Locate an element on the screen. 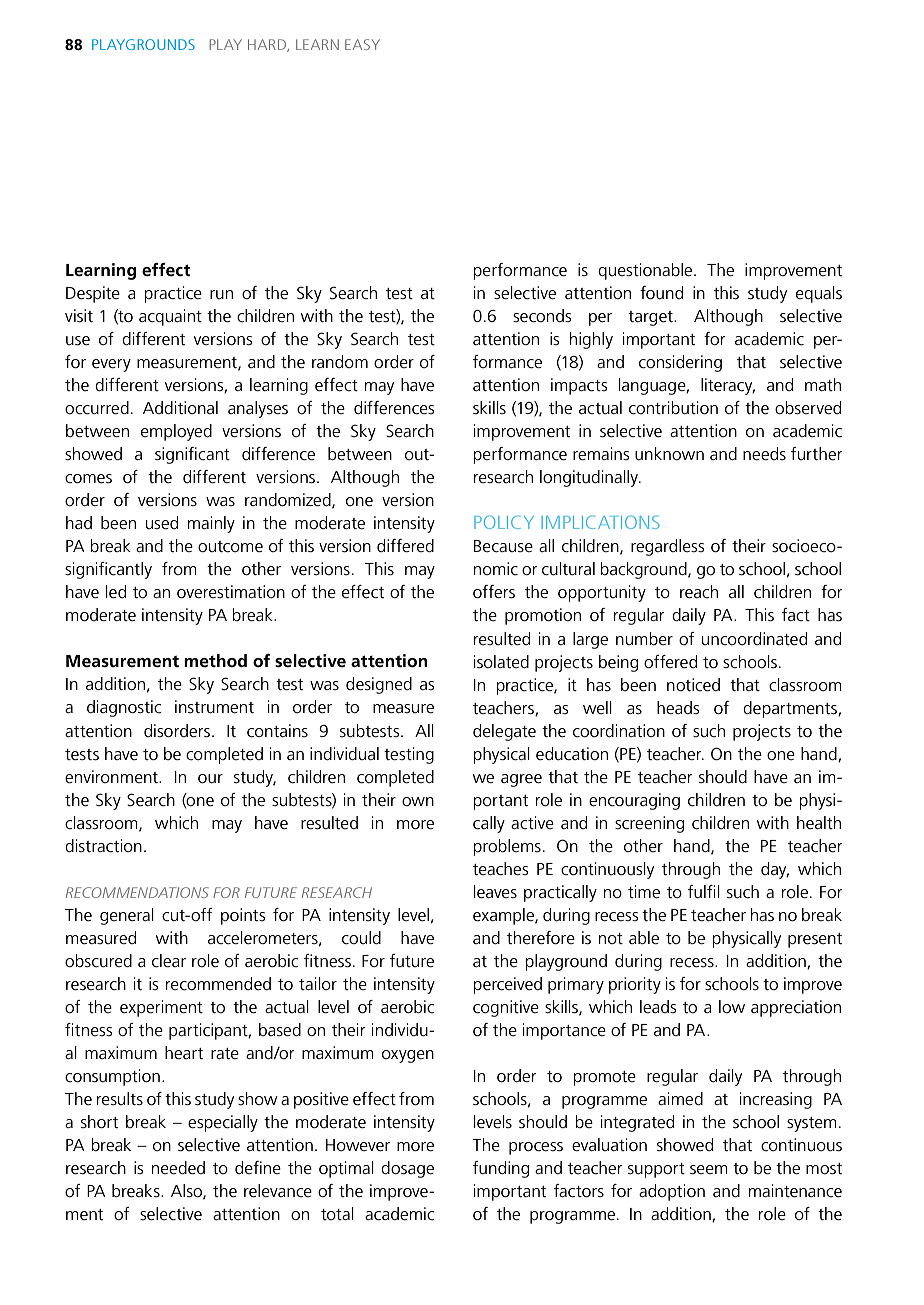  literacy is located at coordinates (728, 386).
